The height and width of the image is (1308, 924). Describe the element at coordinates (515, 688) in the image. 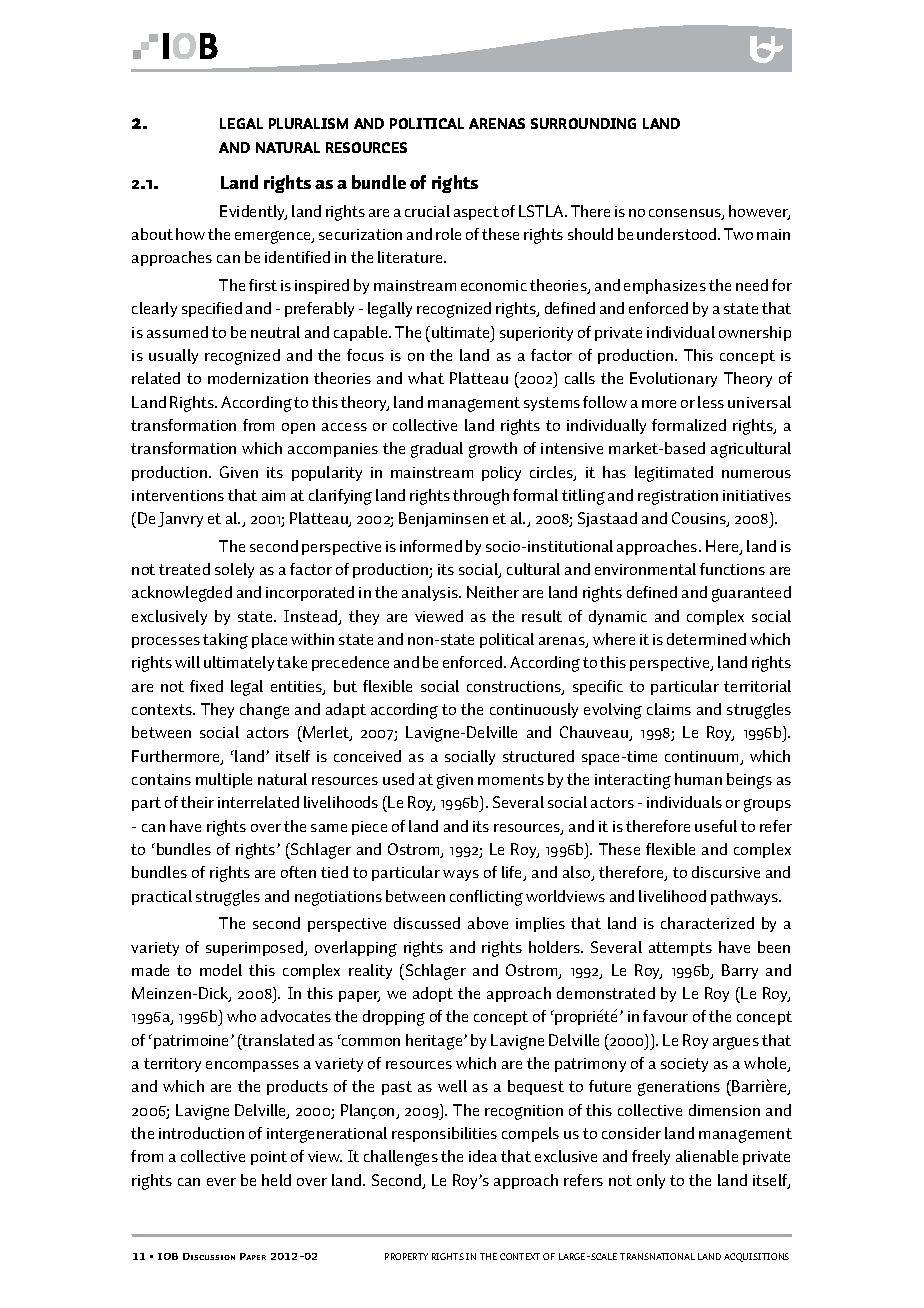

I see `constructions` at that location.
